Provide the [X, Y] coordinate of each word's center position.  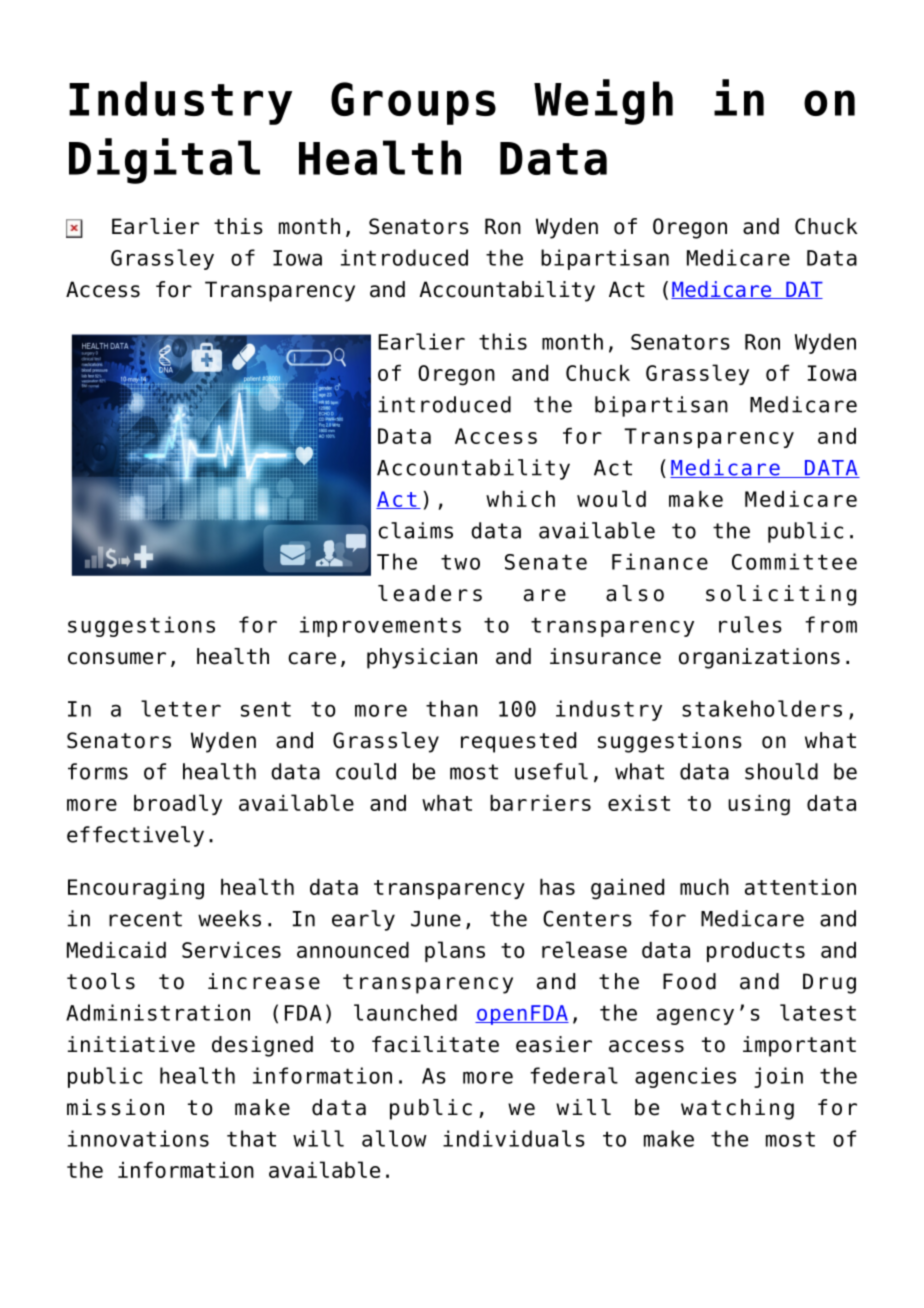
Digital [164, 161]
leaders [430, 593]
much [704, 887]
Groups [413, 103]
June [436, 919]
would [611, 498]
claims [415, 530]
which [520, 499]
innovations [138, 1138]
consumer [117, 658]
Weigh [603, 102]
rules [750, 624]
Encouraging [136, 889]
